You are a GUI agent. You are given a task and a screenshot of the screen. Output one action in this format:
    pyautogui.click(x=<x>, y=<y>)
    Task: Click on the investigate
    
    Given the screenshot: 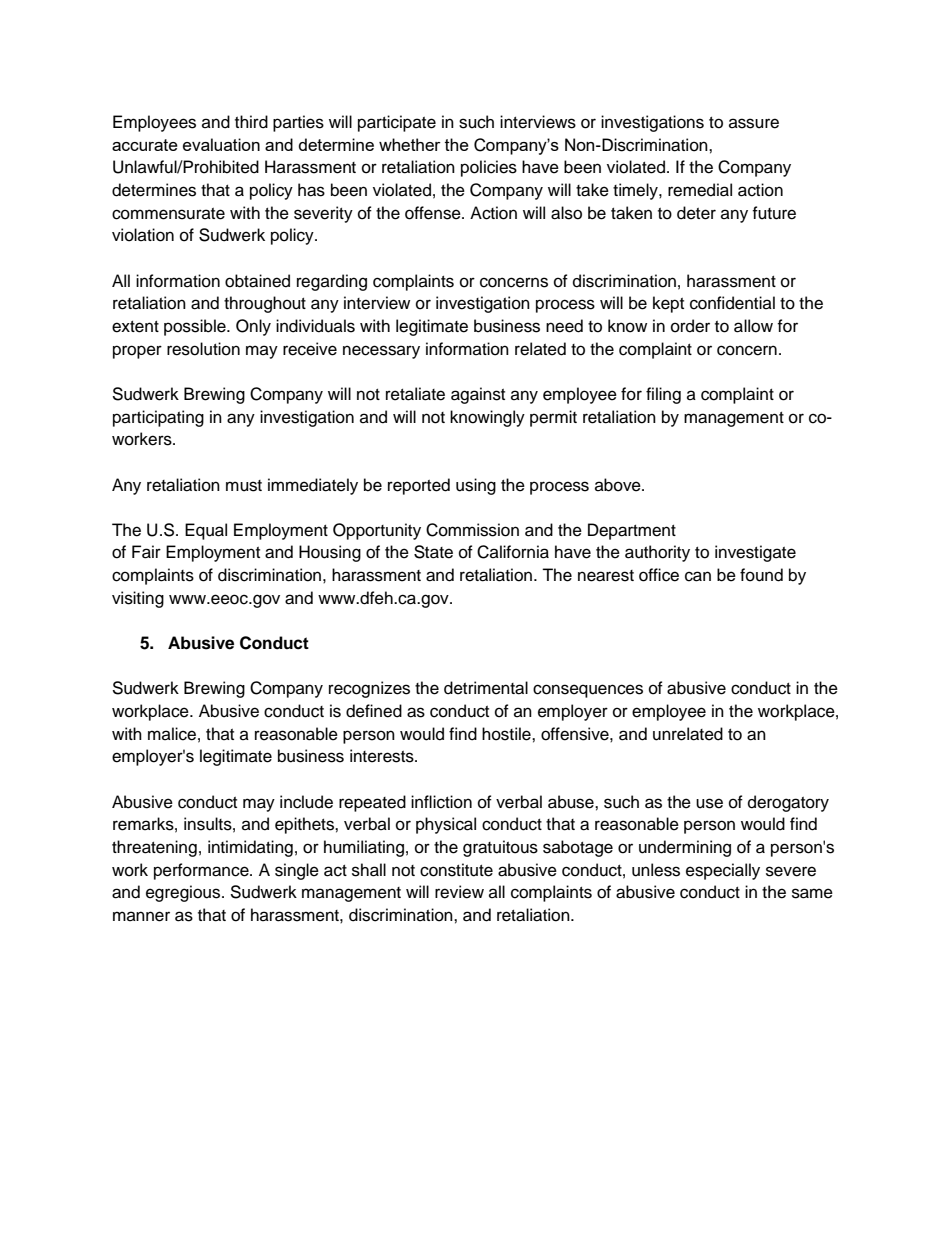 What is the action you would take?
    pyautogui.click(x=755, y=553)
